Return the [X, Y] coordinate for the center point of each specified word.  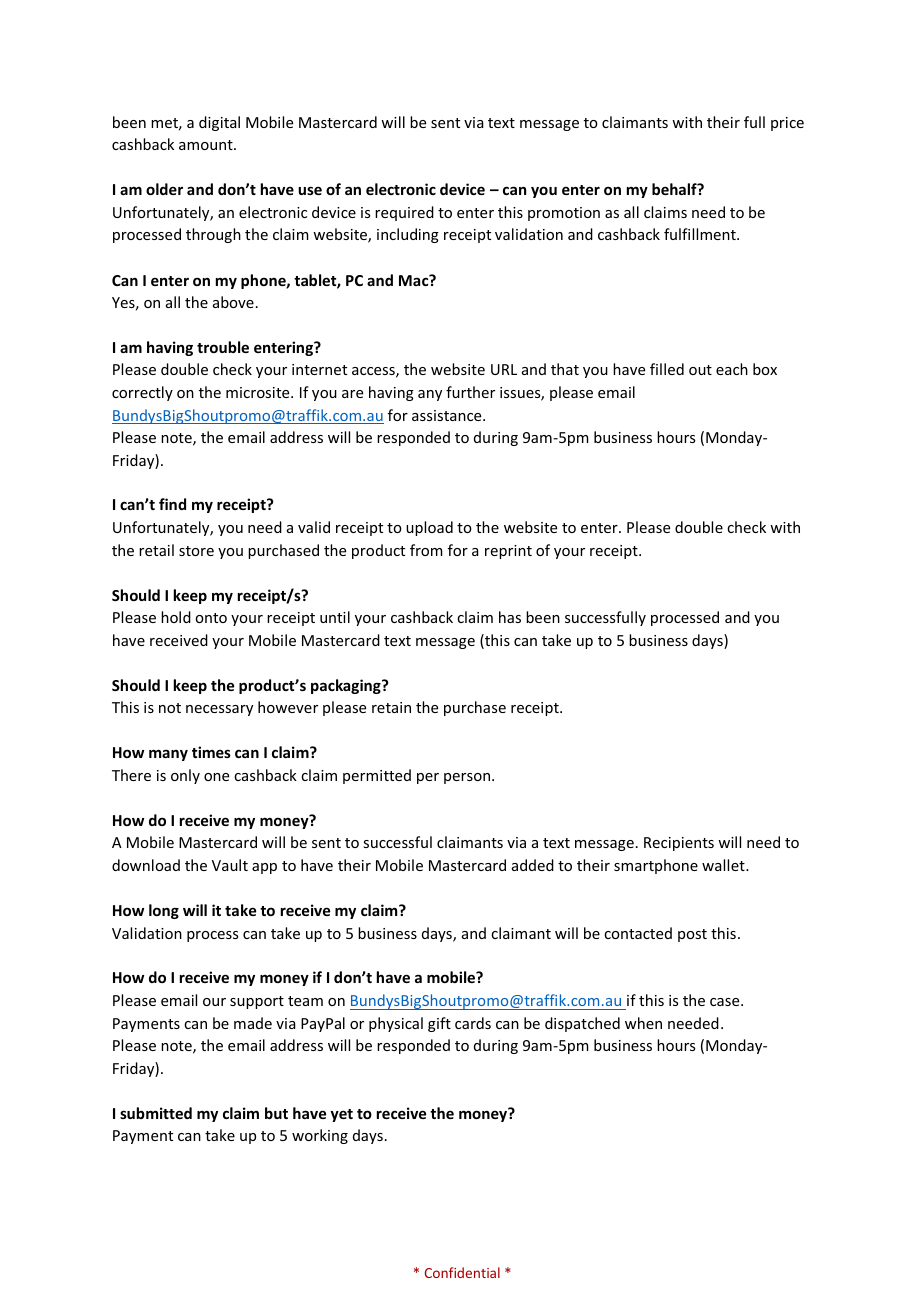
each [732, 369]
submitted [156, 1113]
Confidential [462, 1272]
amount [207, 145]
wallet [724, 865]
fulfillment [701, 234]
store [196, 551]
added [533, 865]
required [404, 213]
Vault [230, 865]
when [643, 1023]
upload [429, 528]
